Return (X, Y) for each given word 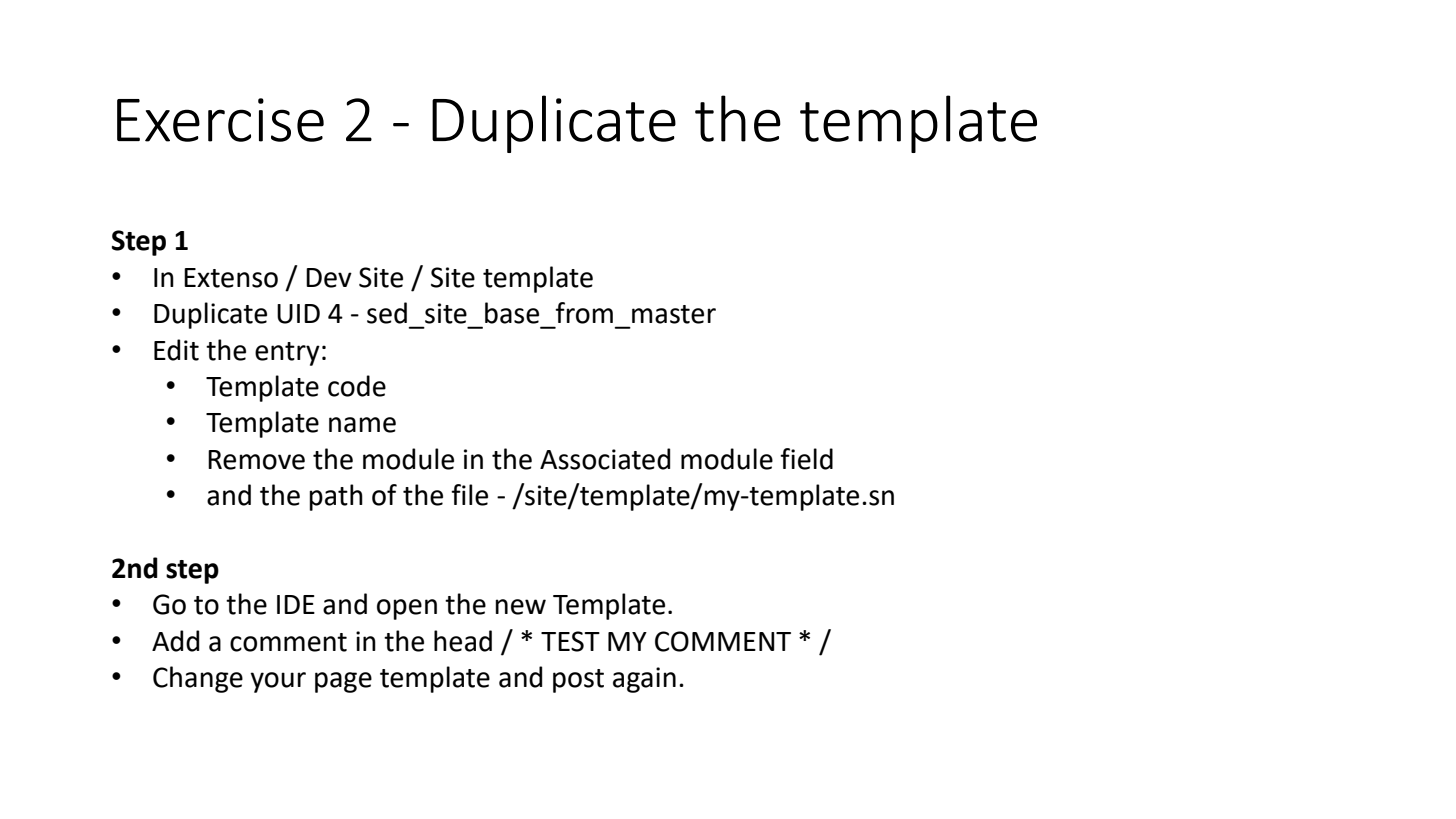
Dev (329, 278)
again (644, 680)
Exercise (220, 120)
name (362, 425)
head (463, 641)
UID (298, 314)
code (357, 386)
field (806, 459)
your (278, 682)
